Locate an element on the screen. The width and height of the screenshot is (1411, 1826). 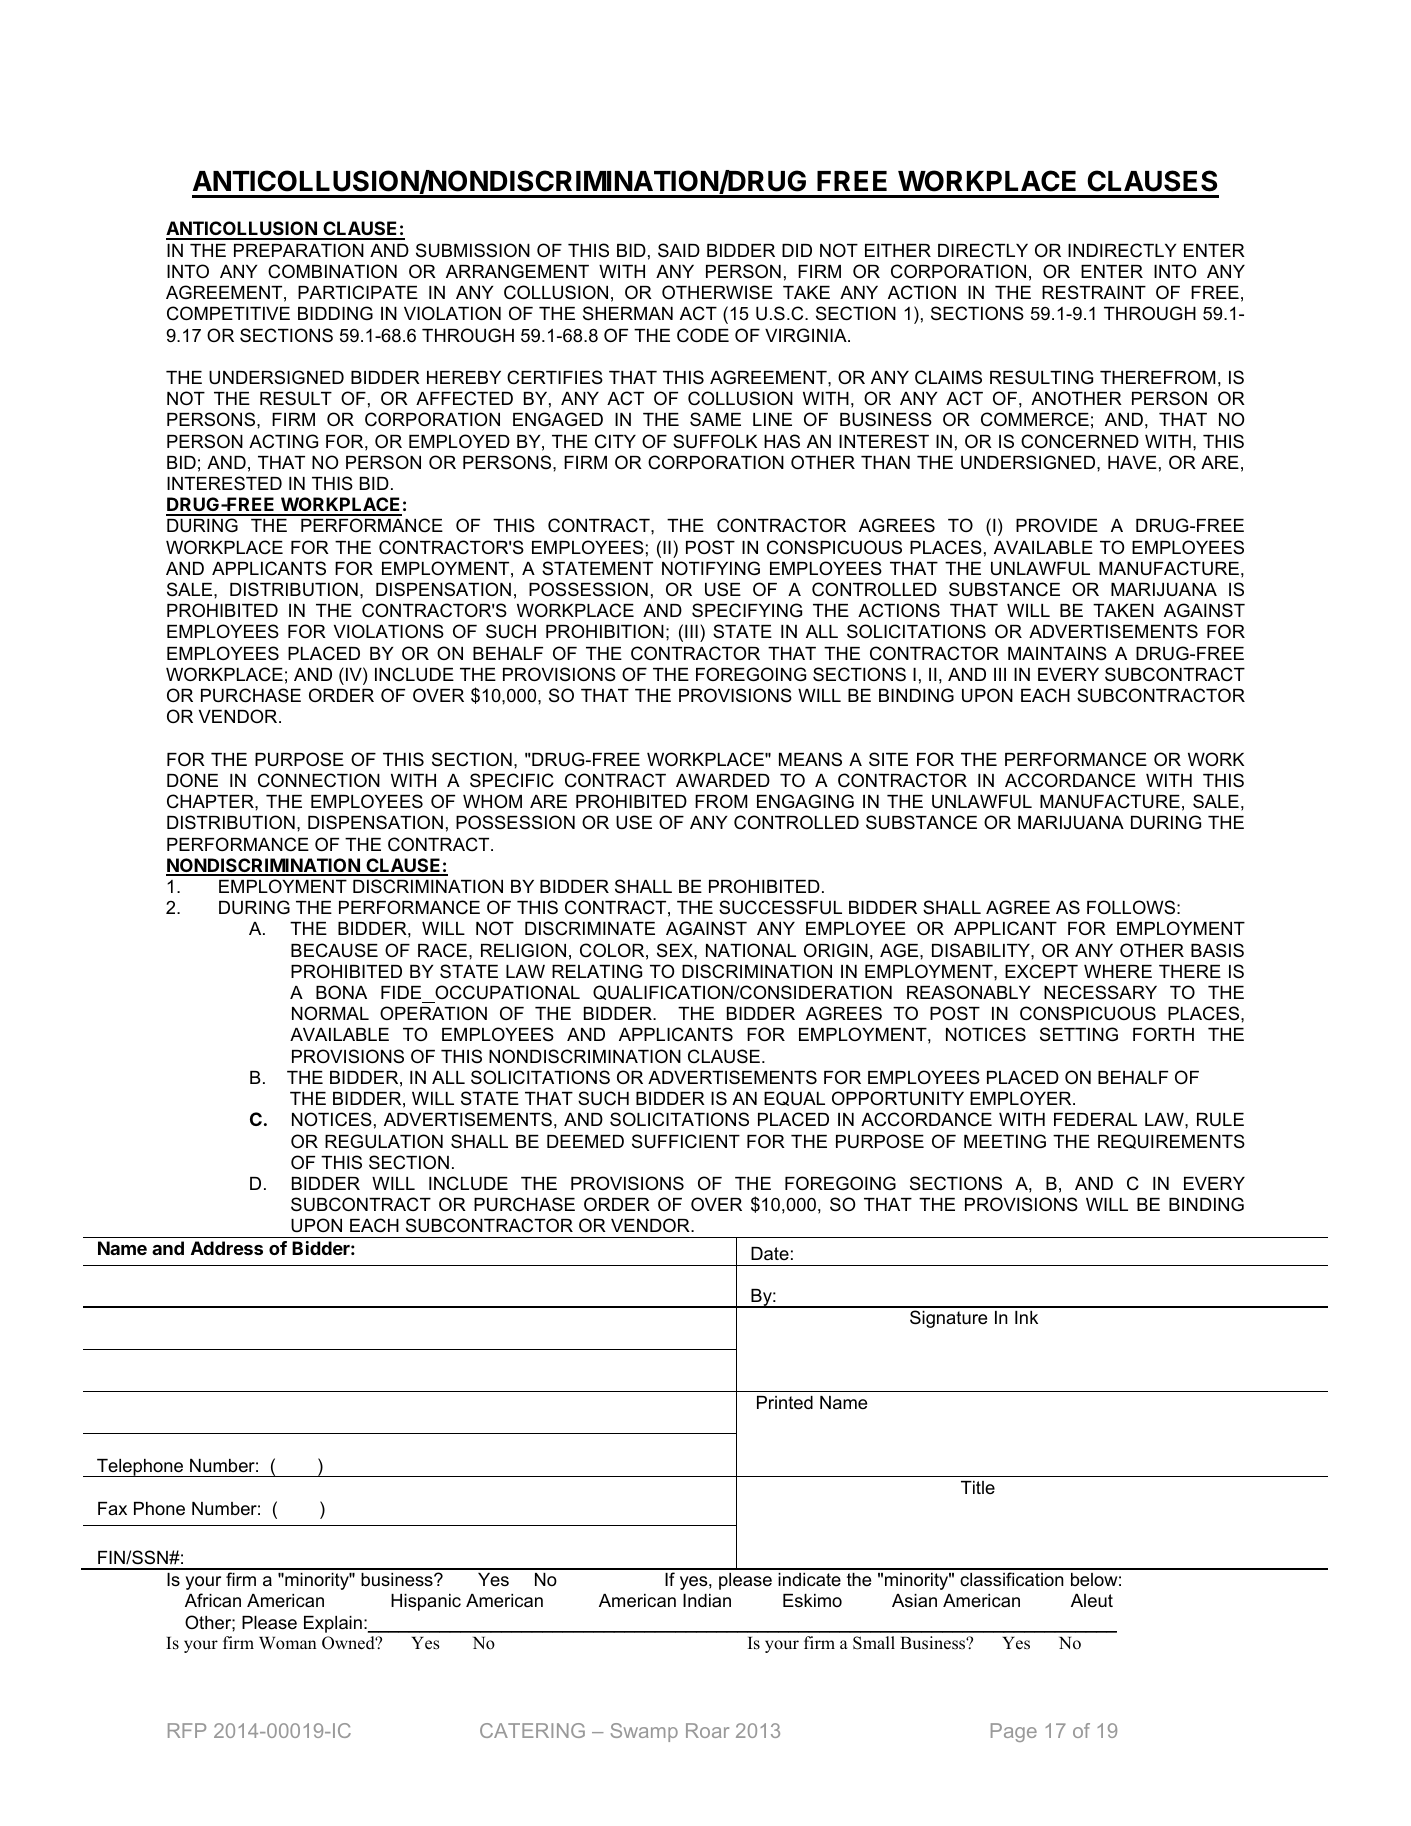
DONE is located at coordinates (192, 780).
